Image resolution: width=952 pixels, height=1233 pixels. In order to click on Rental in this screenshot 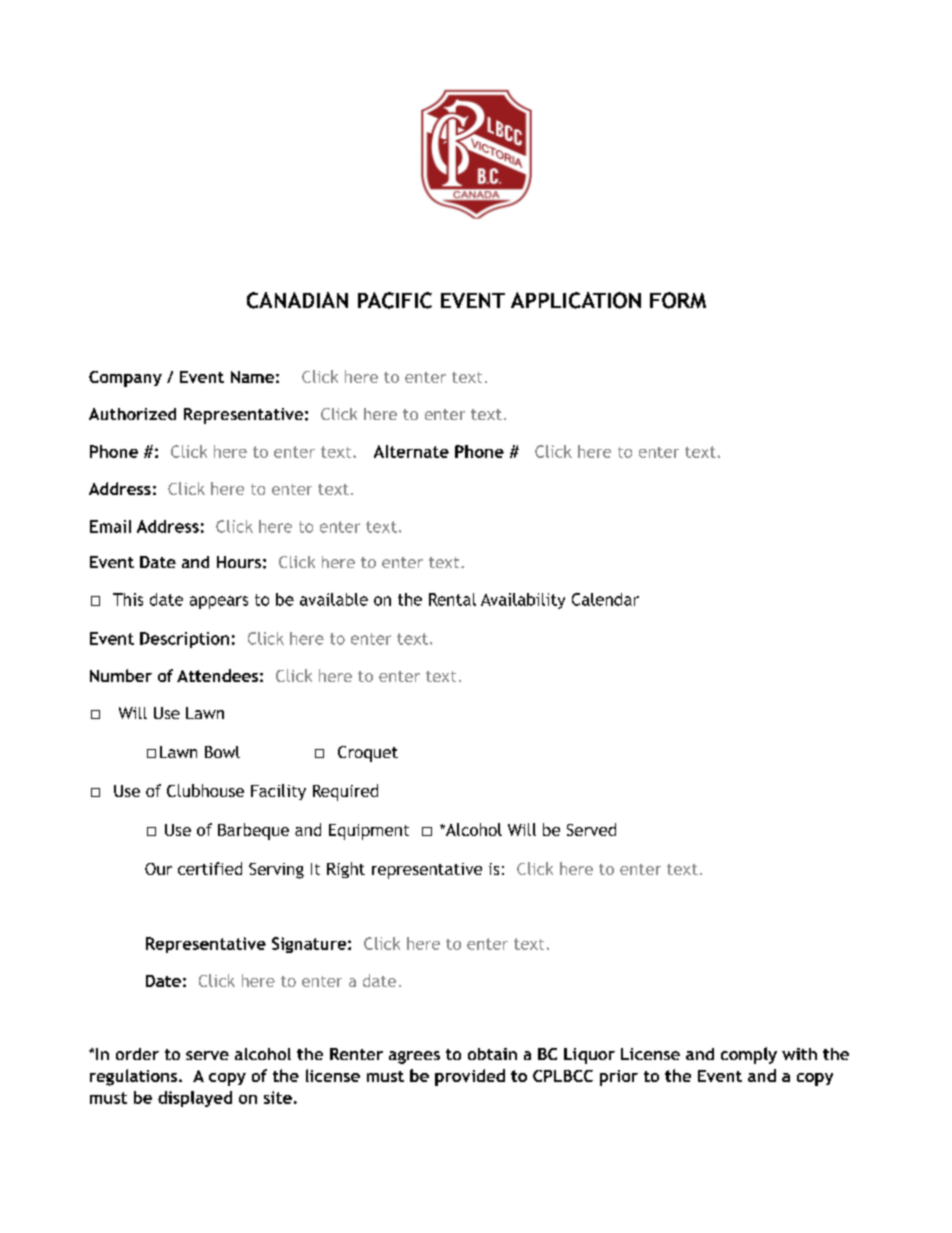, I will do `click(452, 599)`.
